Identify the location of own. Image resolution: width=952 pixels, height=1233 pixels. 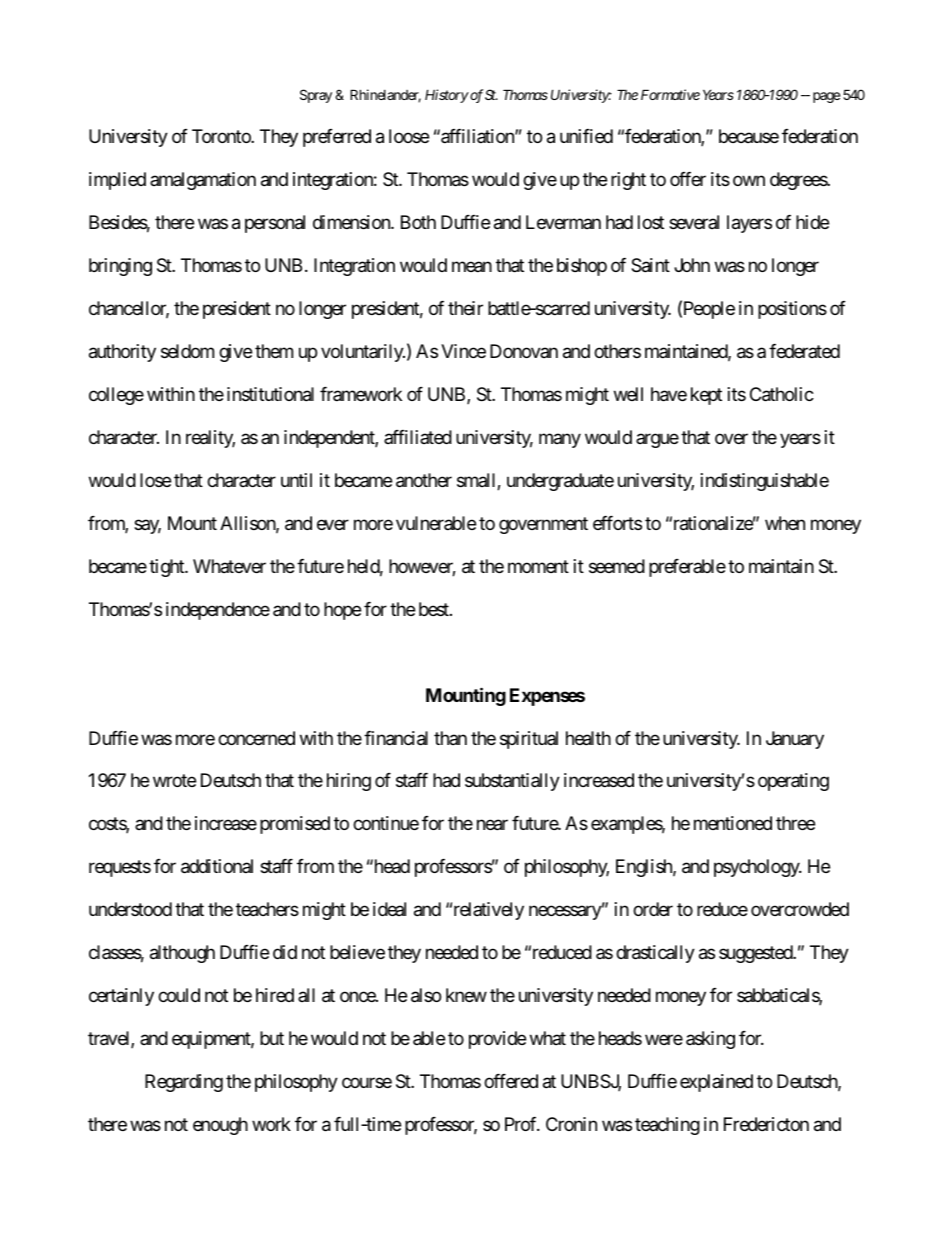
(749, 181).
